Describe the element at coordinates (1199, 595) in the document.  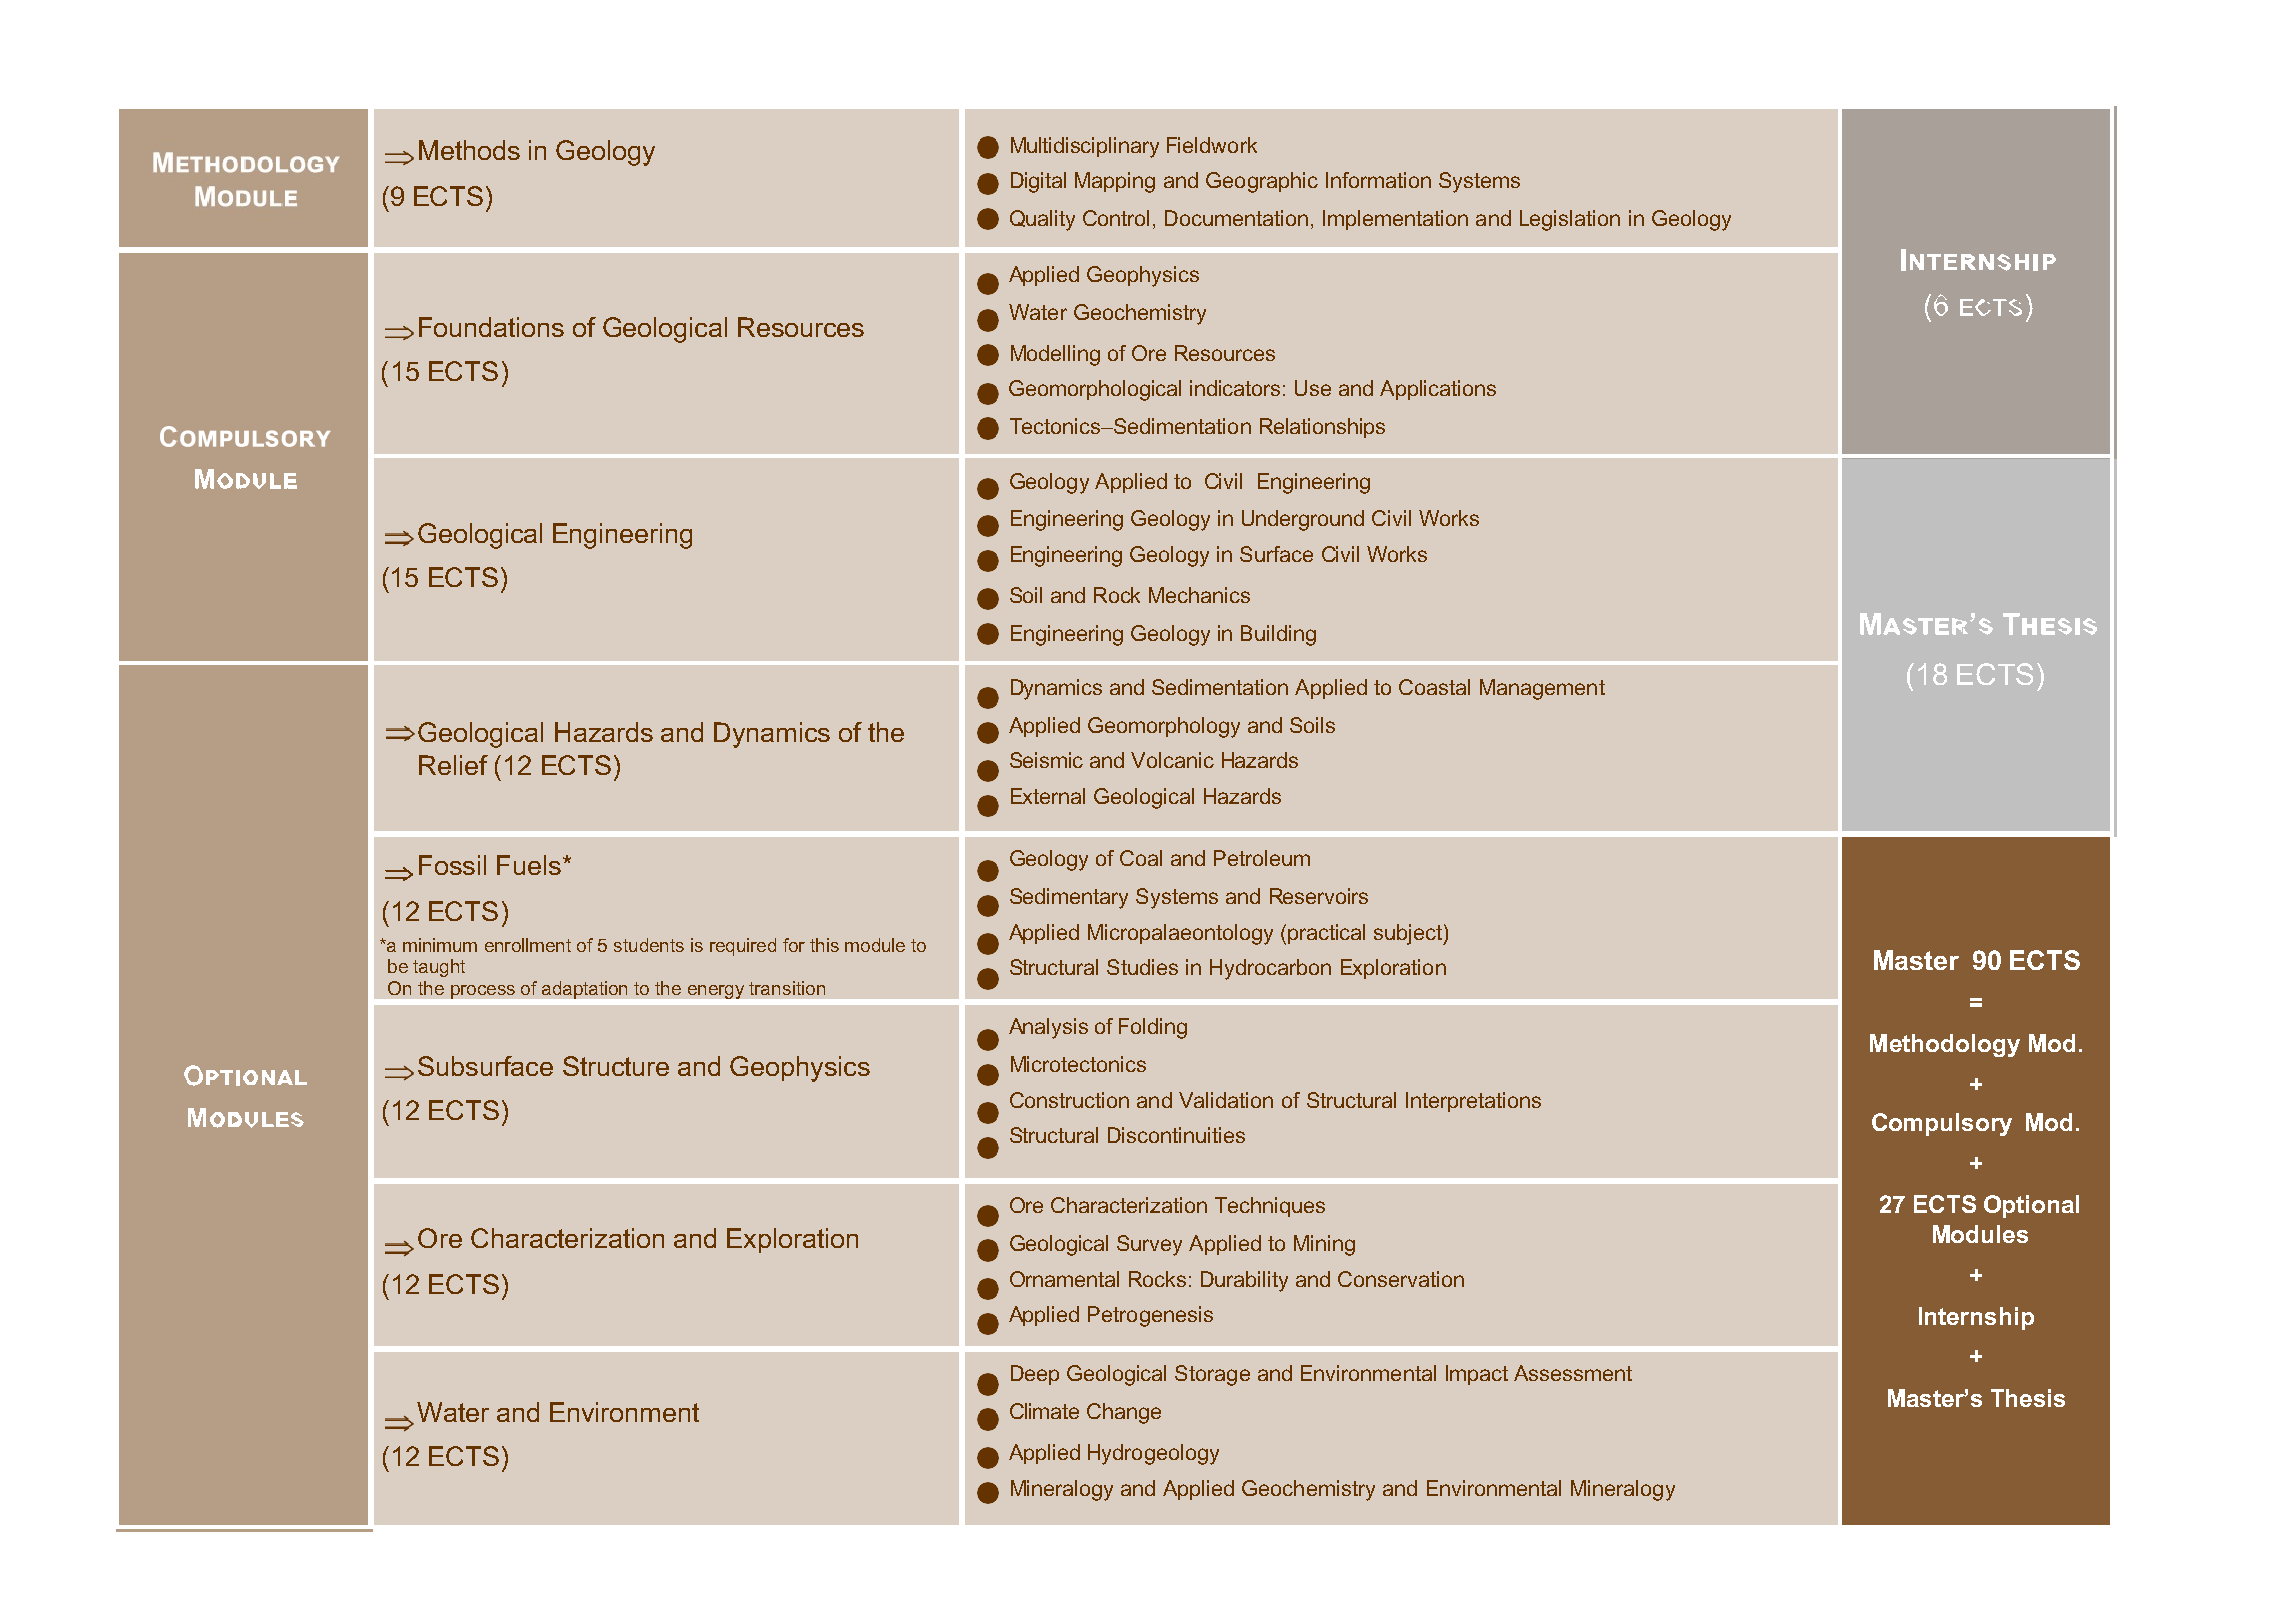
I see `Mechanics` at that location.
